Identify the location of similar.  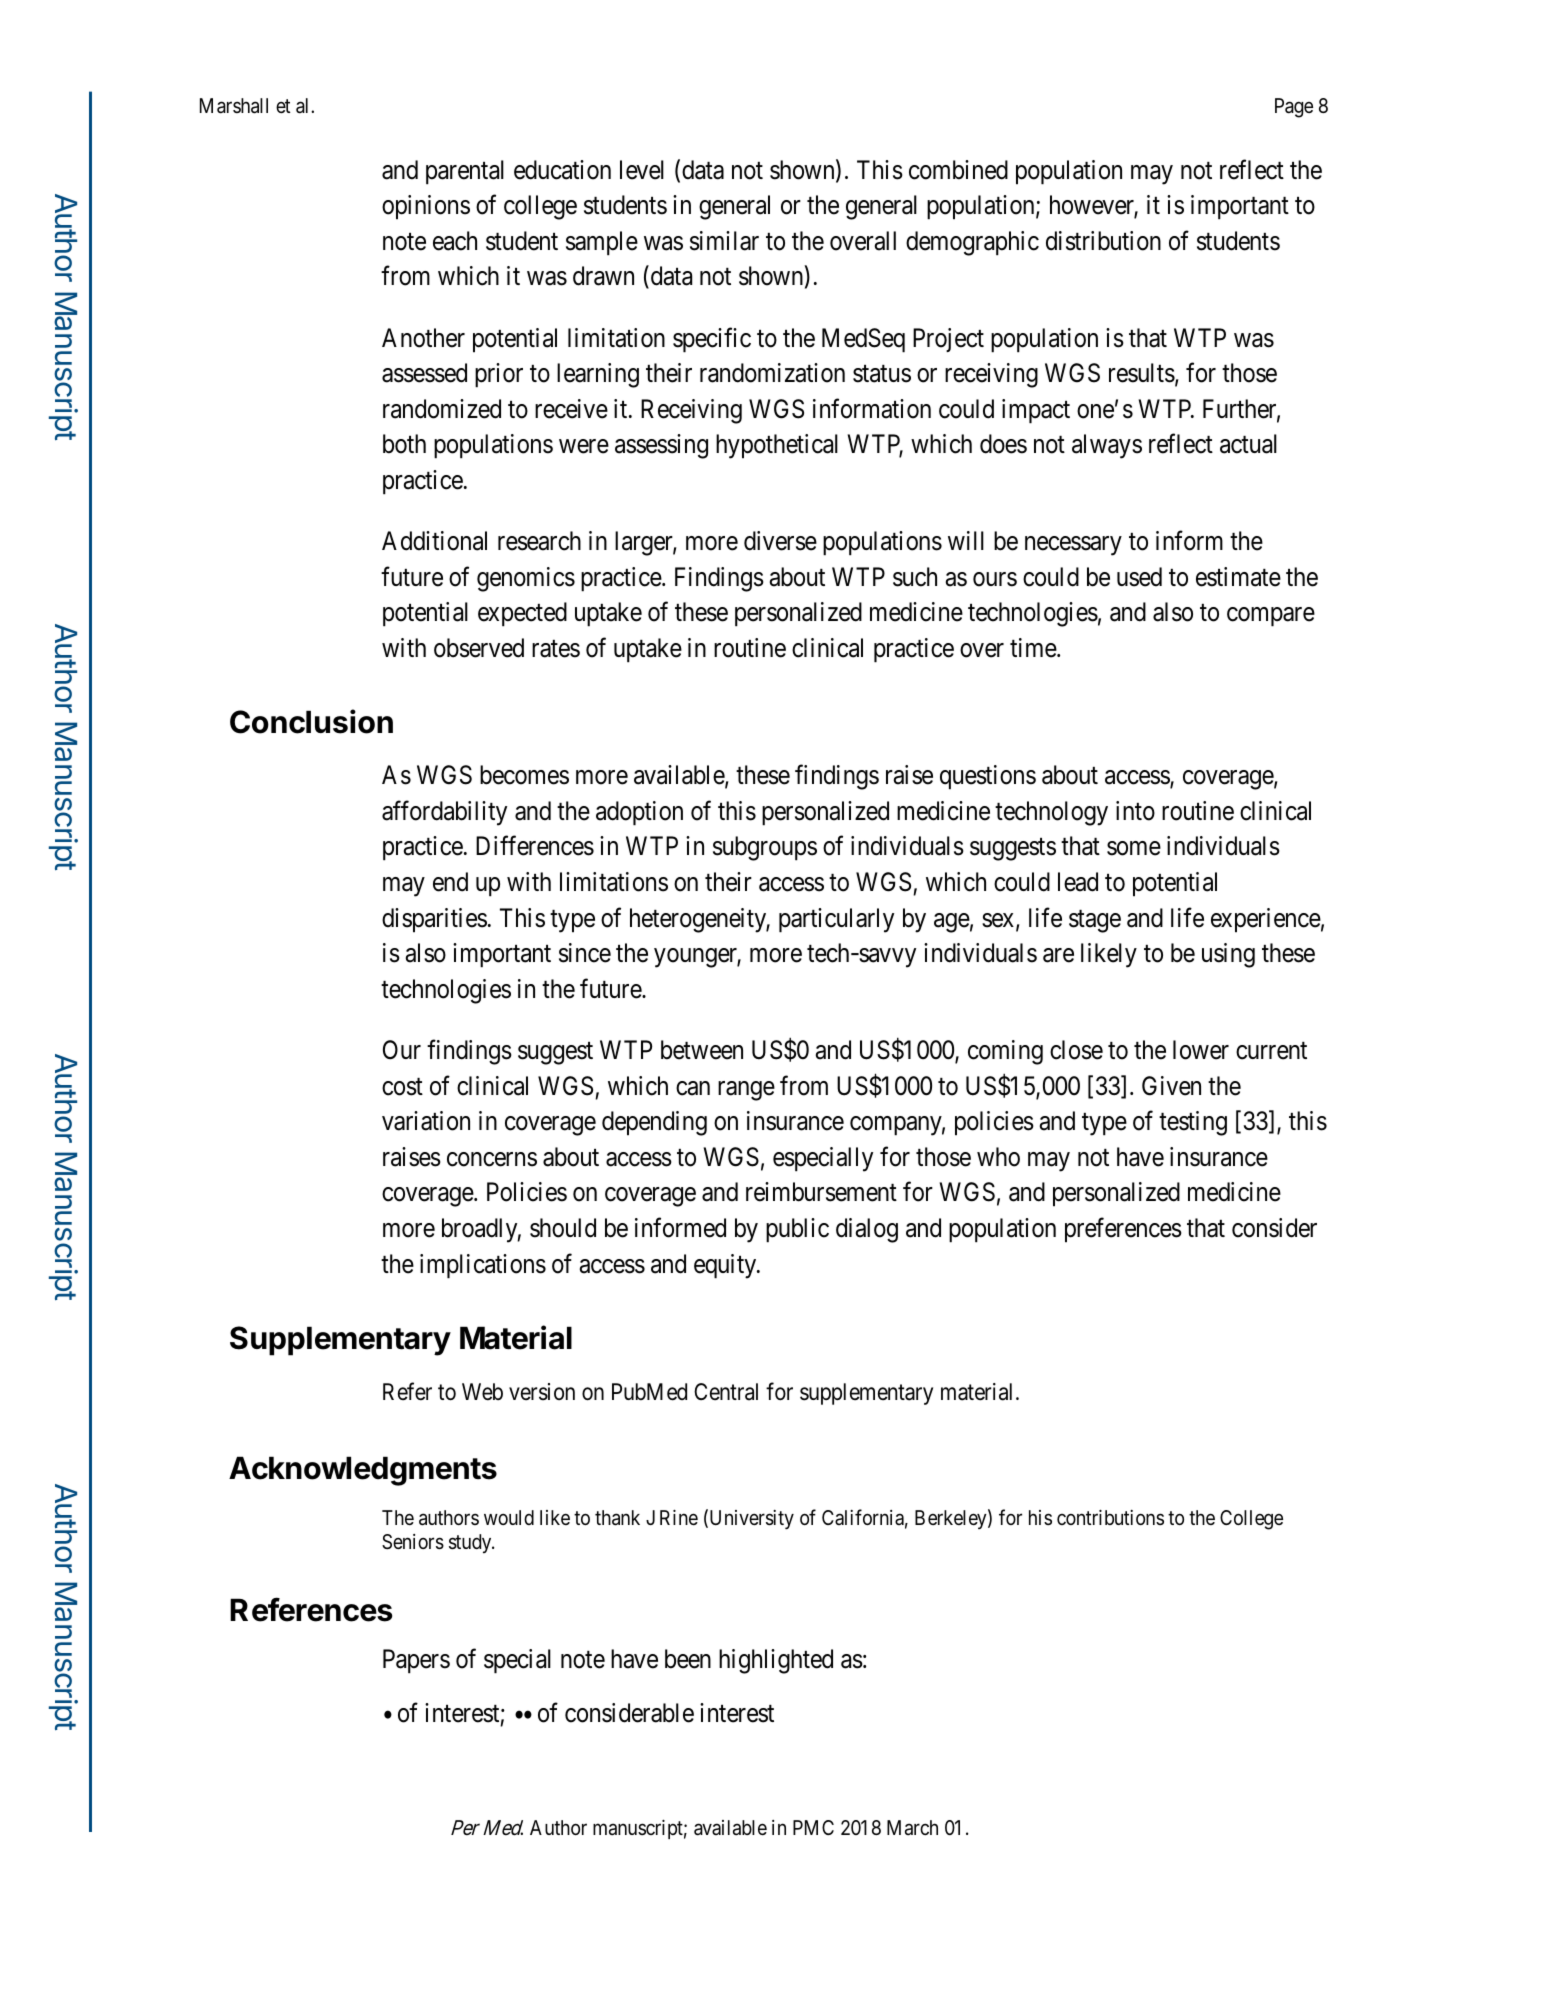
(724, 241).
